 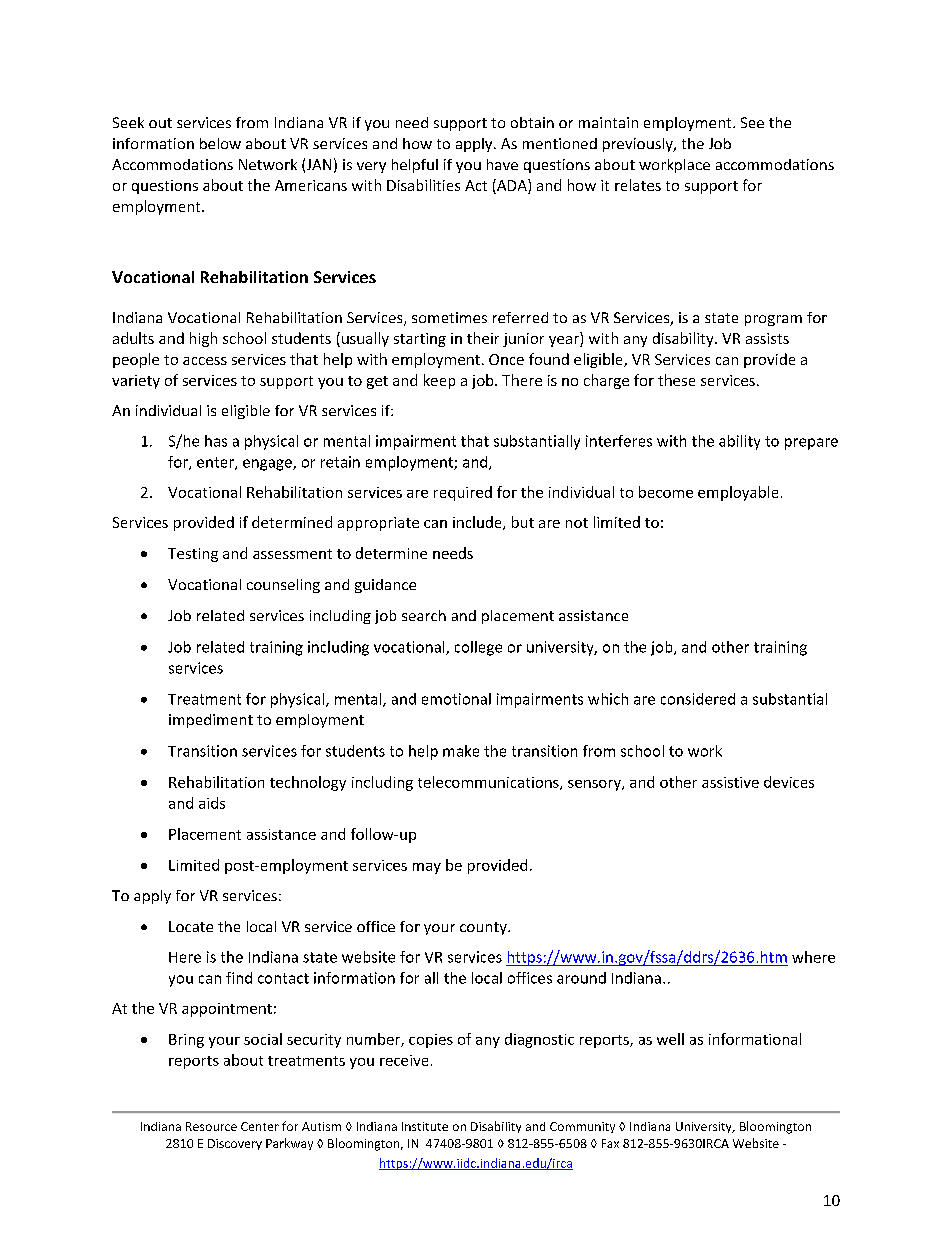 What do you see at coordinates (211, 1126) in the page?
I see `Resource` at bounding box center [211, 1126].
